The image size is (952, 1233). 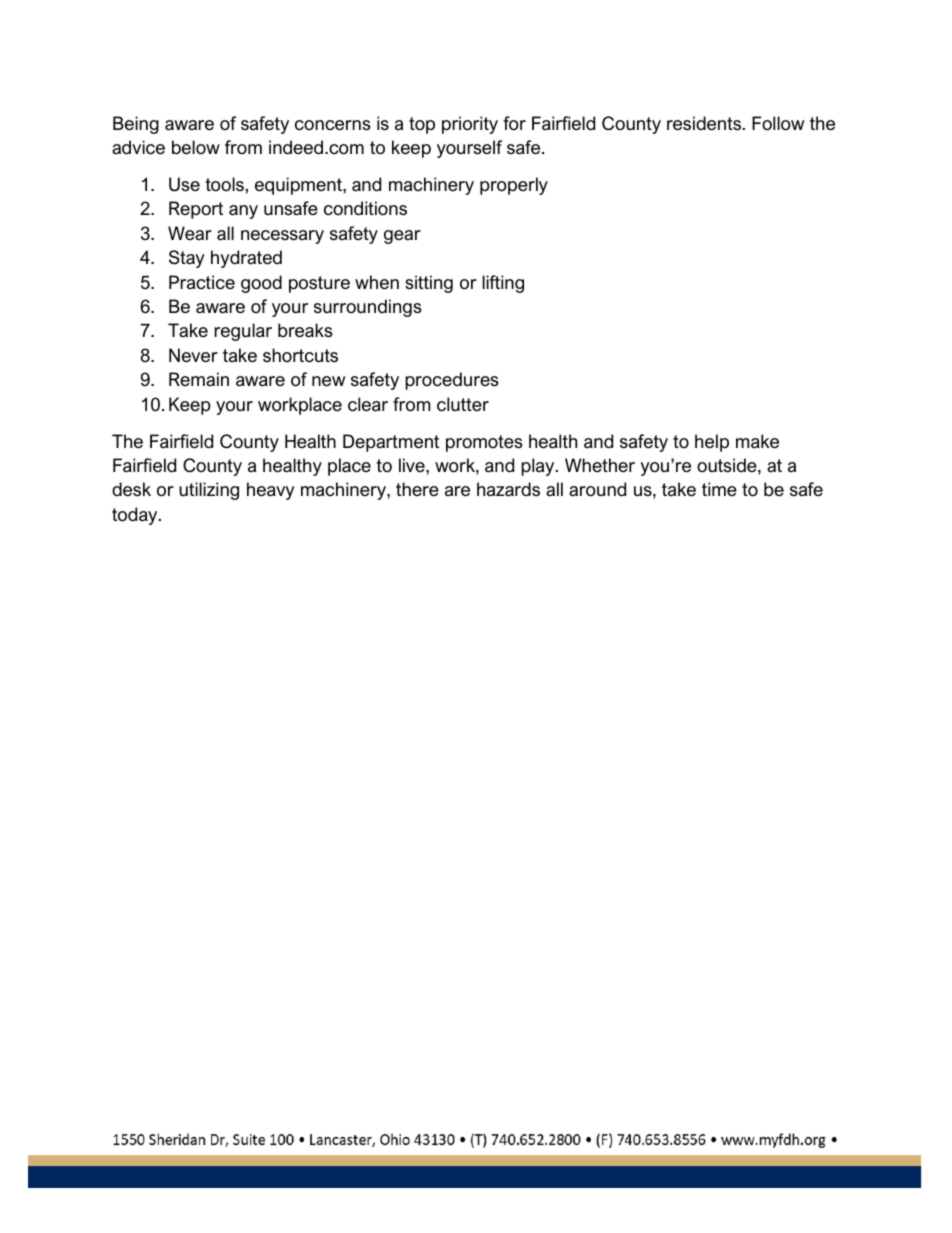 I want to click on help, so click(x=712, y=443).
